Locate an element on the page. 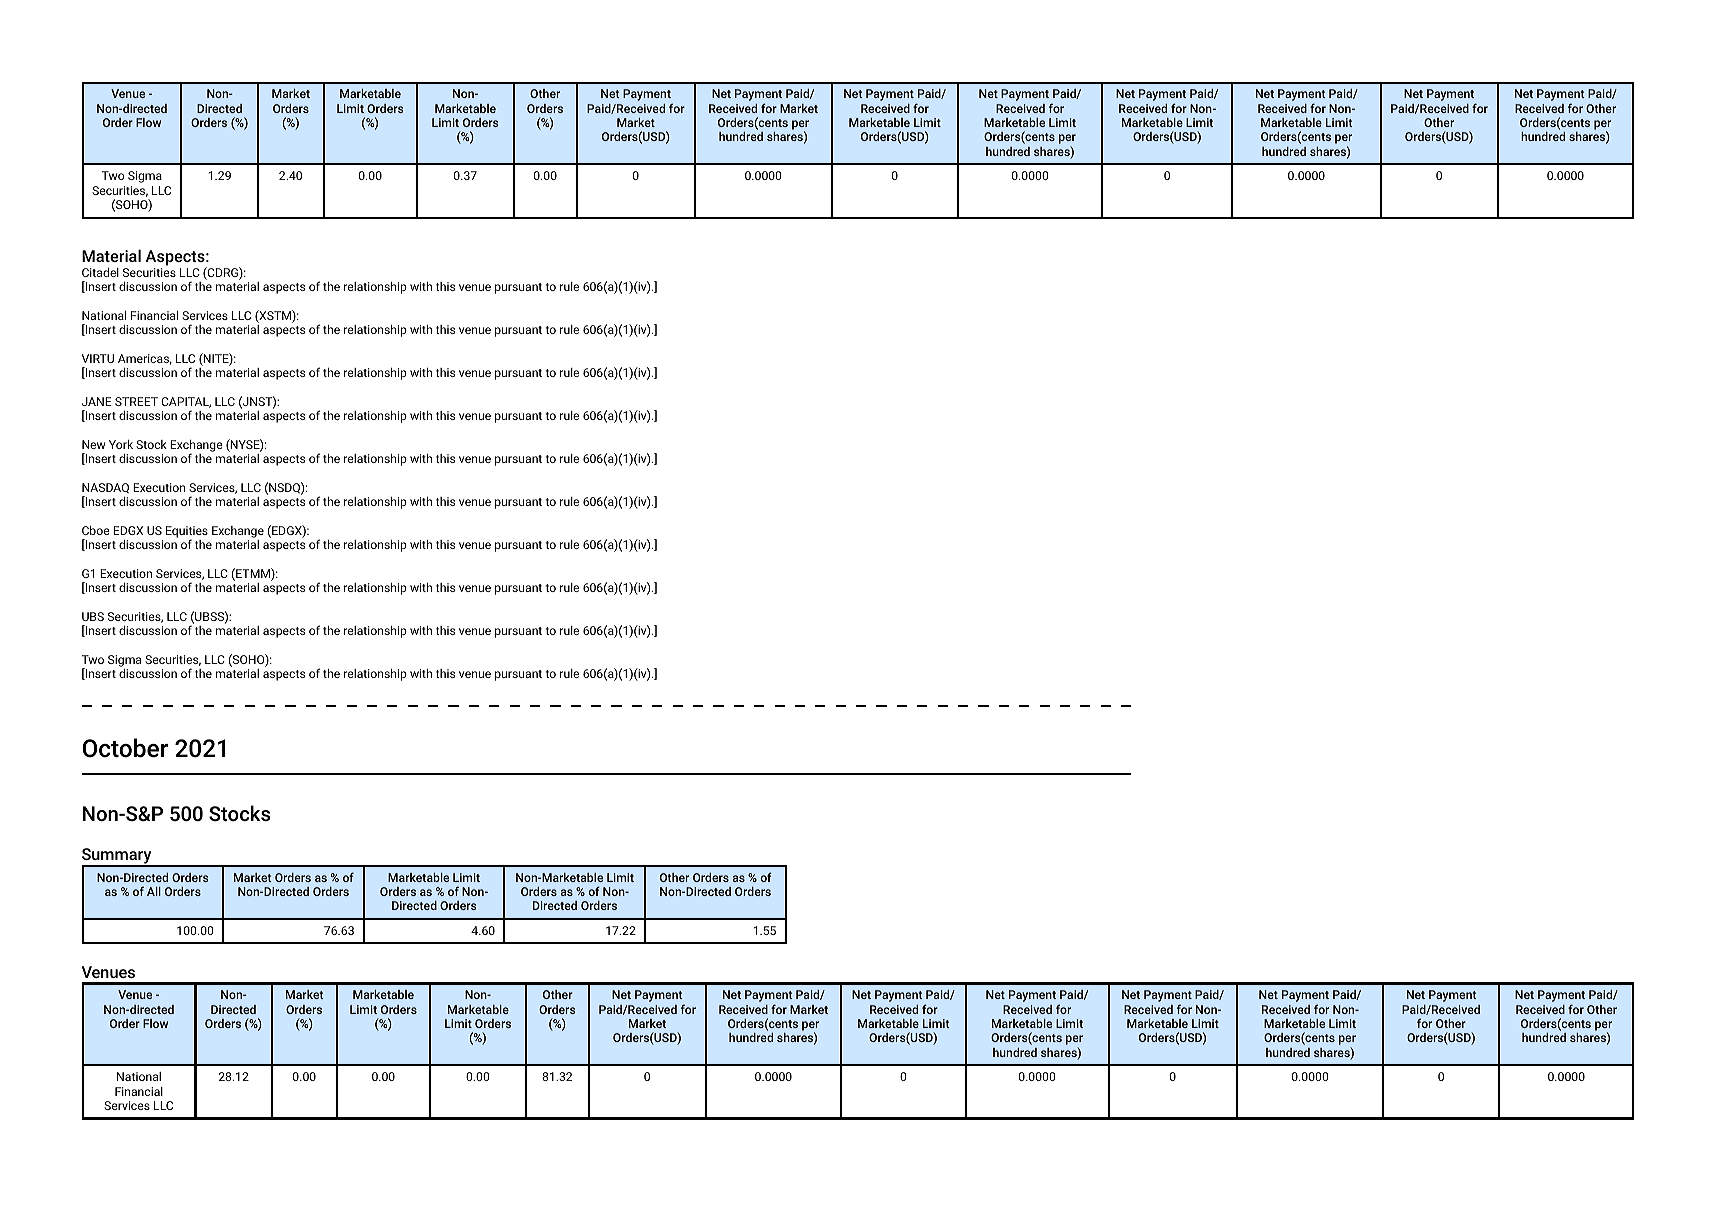 Image resolution: width=1716 pixels, height=1213 pixels. York is located at coordinates (121, 444).
